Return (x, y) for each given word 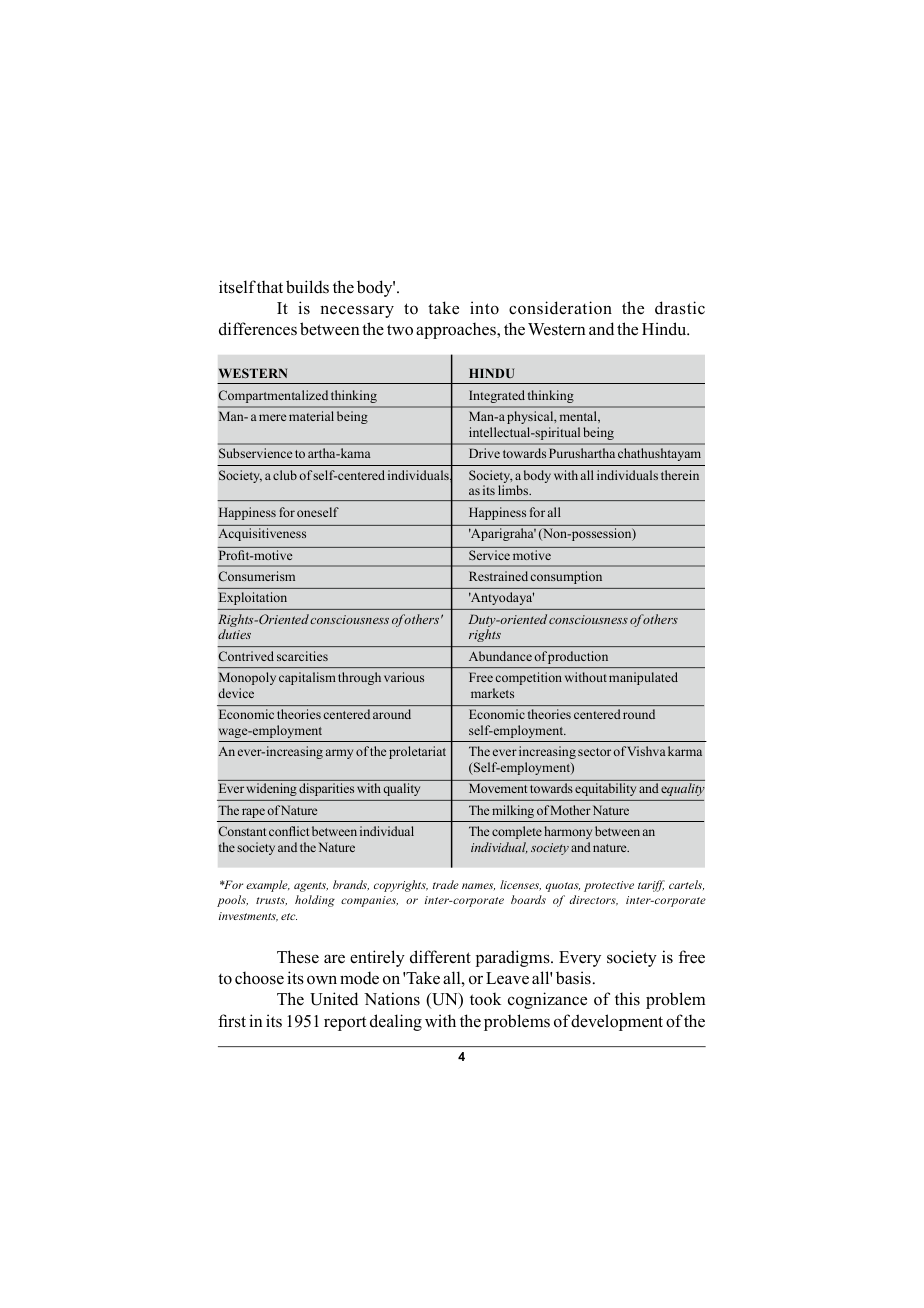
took (485, 999)
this (627, 999)
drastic (680, 308)
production (578, 657)
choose (259, 978)
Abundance (500, 656)
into (484, 308)
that (270, 286)
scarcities (302, 656)
